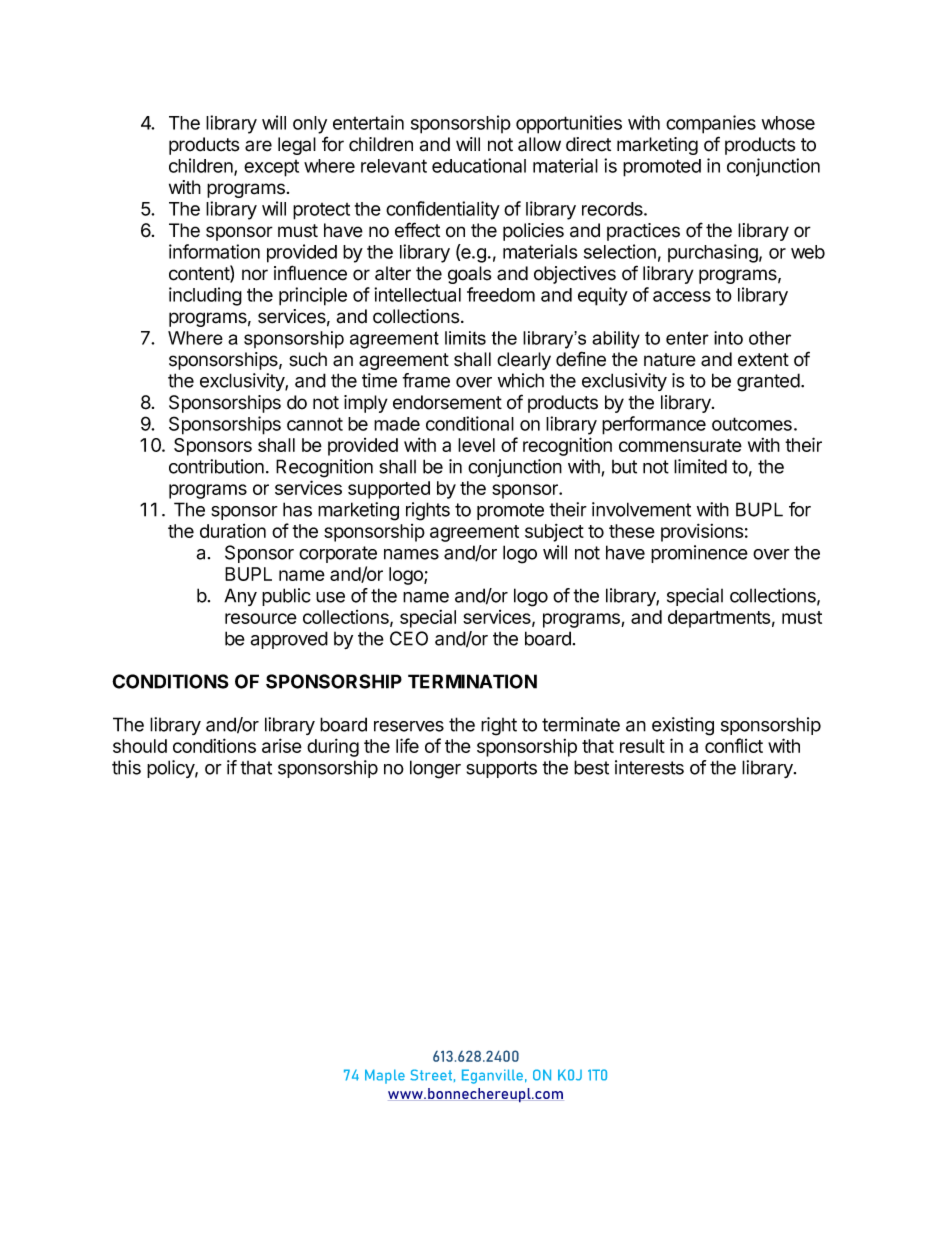  What do you see at coordinates (385, 1076) in the screenshot?
I see `Maple` at bounding box center [385, 1076].
